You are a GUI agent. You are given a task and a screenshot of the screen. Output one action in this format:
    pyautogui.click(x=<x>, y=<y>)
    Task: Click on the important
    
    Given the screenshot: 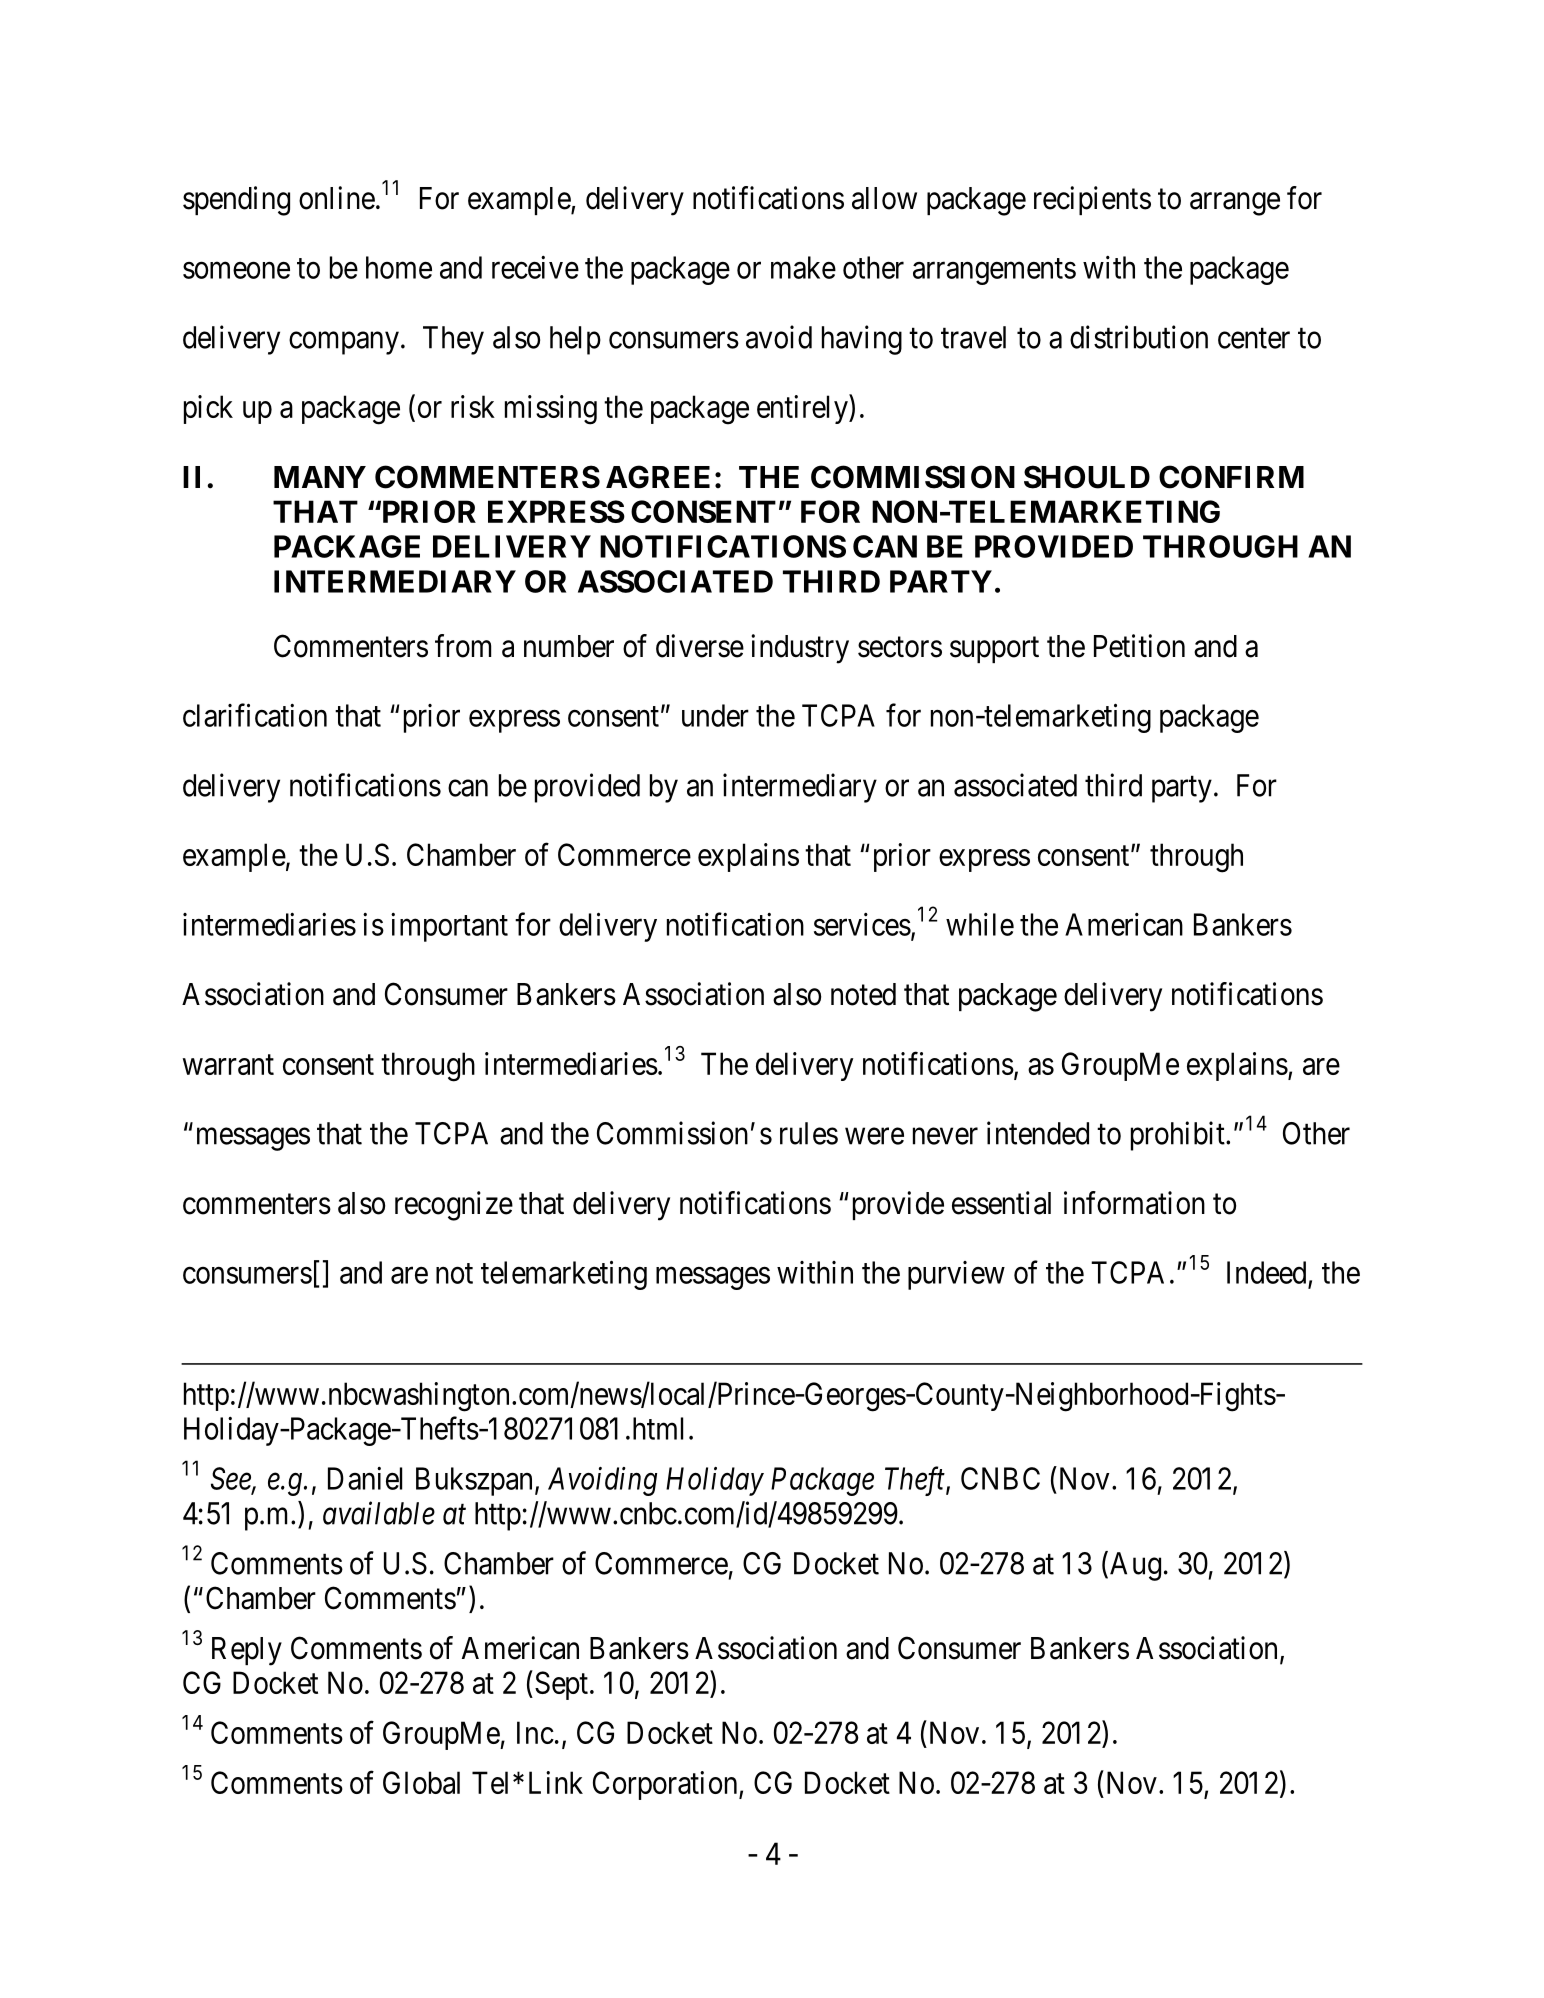 What is the action you would take?
    pyautogui.click(x=449, y=927)
